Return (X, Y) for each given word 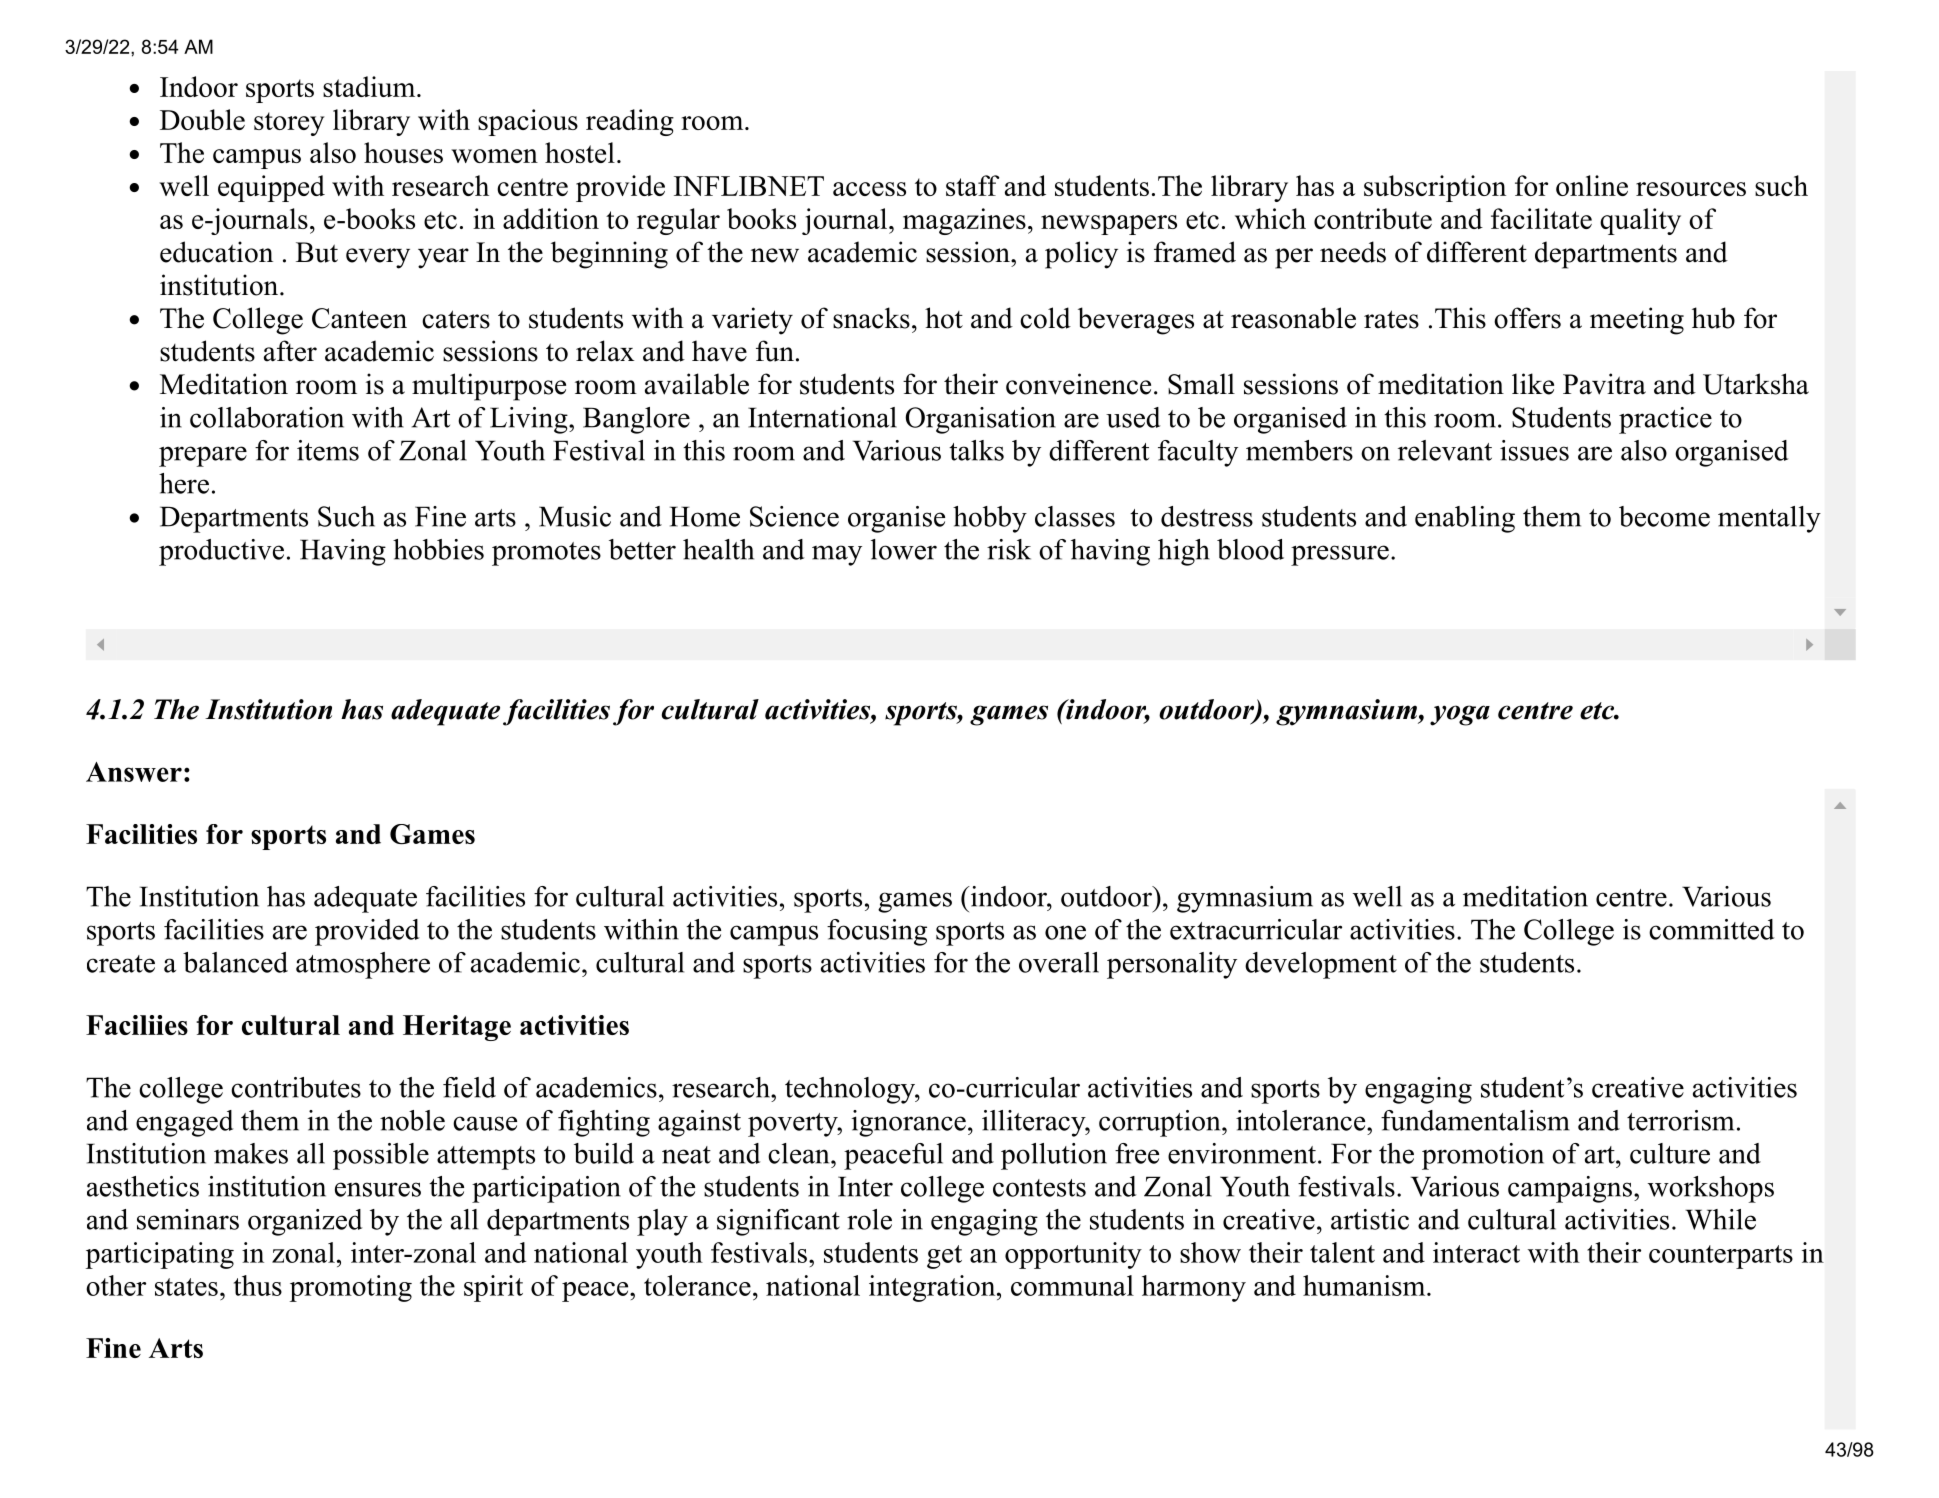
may (837, 555)
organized (305, 1222)
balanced (235, 962)
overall (1059, 962)
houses (403, 152)
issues (1534, 450)
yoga (1460, 715)
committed (1711, 929)
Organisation (980, 420)
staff (972, 185)
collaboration (267, 417)
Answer (134, 772)
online (1592, 185)
